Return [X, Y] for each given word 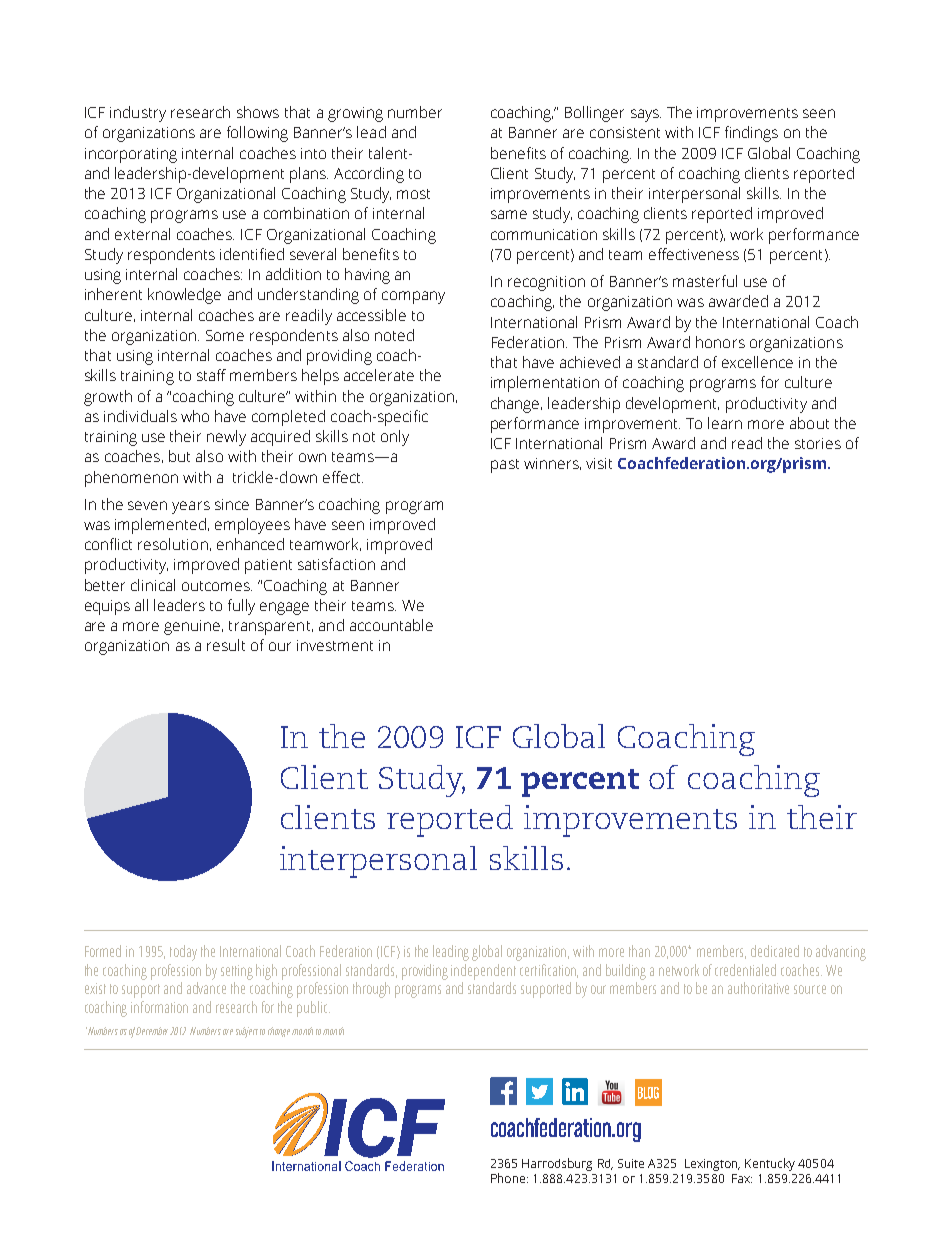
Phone [509, 1178]
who [195, 416]
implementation [545, 384]
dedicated [775, 951]
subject [247, 1032]
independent [483, 972]
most [413, 194]
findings [751, 134]
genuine [192, 627]
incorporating [131, 155]
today [183, 953]
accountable [391, 625]
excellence [757, 362]
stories [818, 443]
